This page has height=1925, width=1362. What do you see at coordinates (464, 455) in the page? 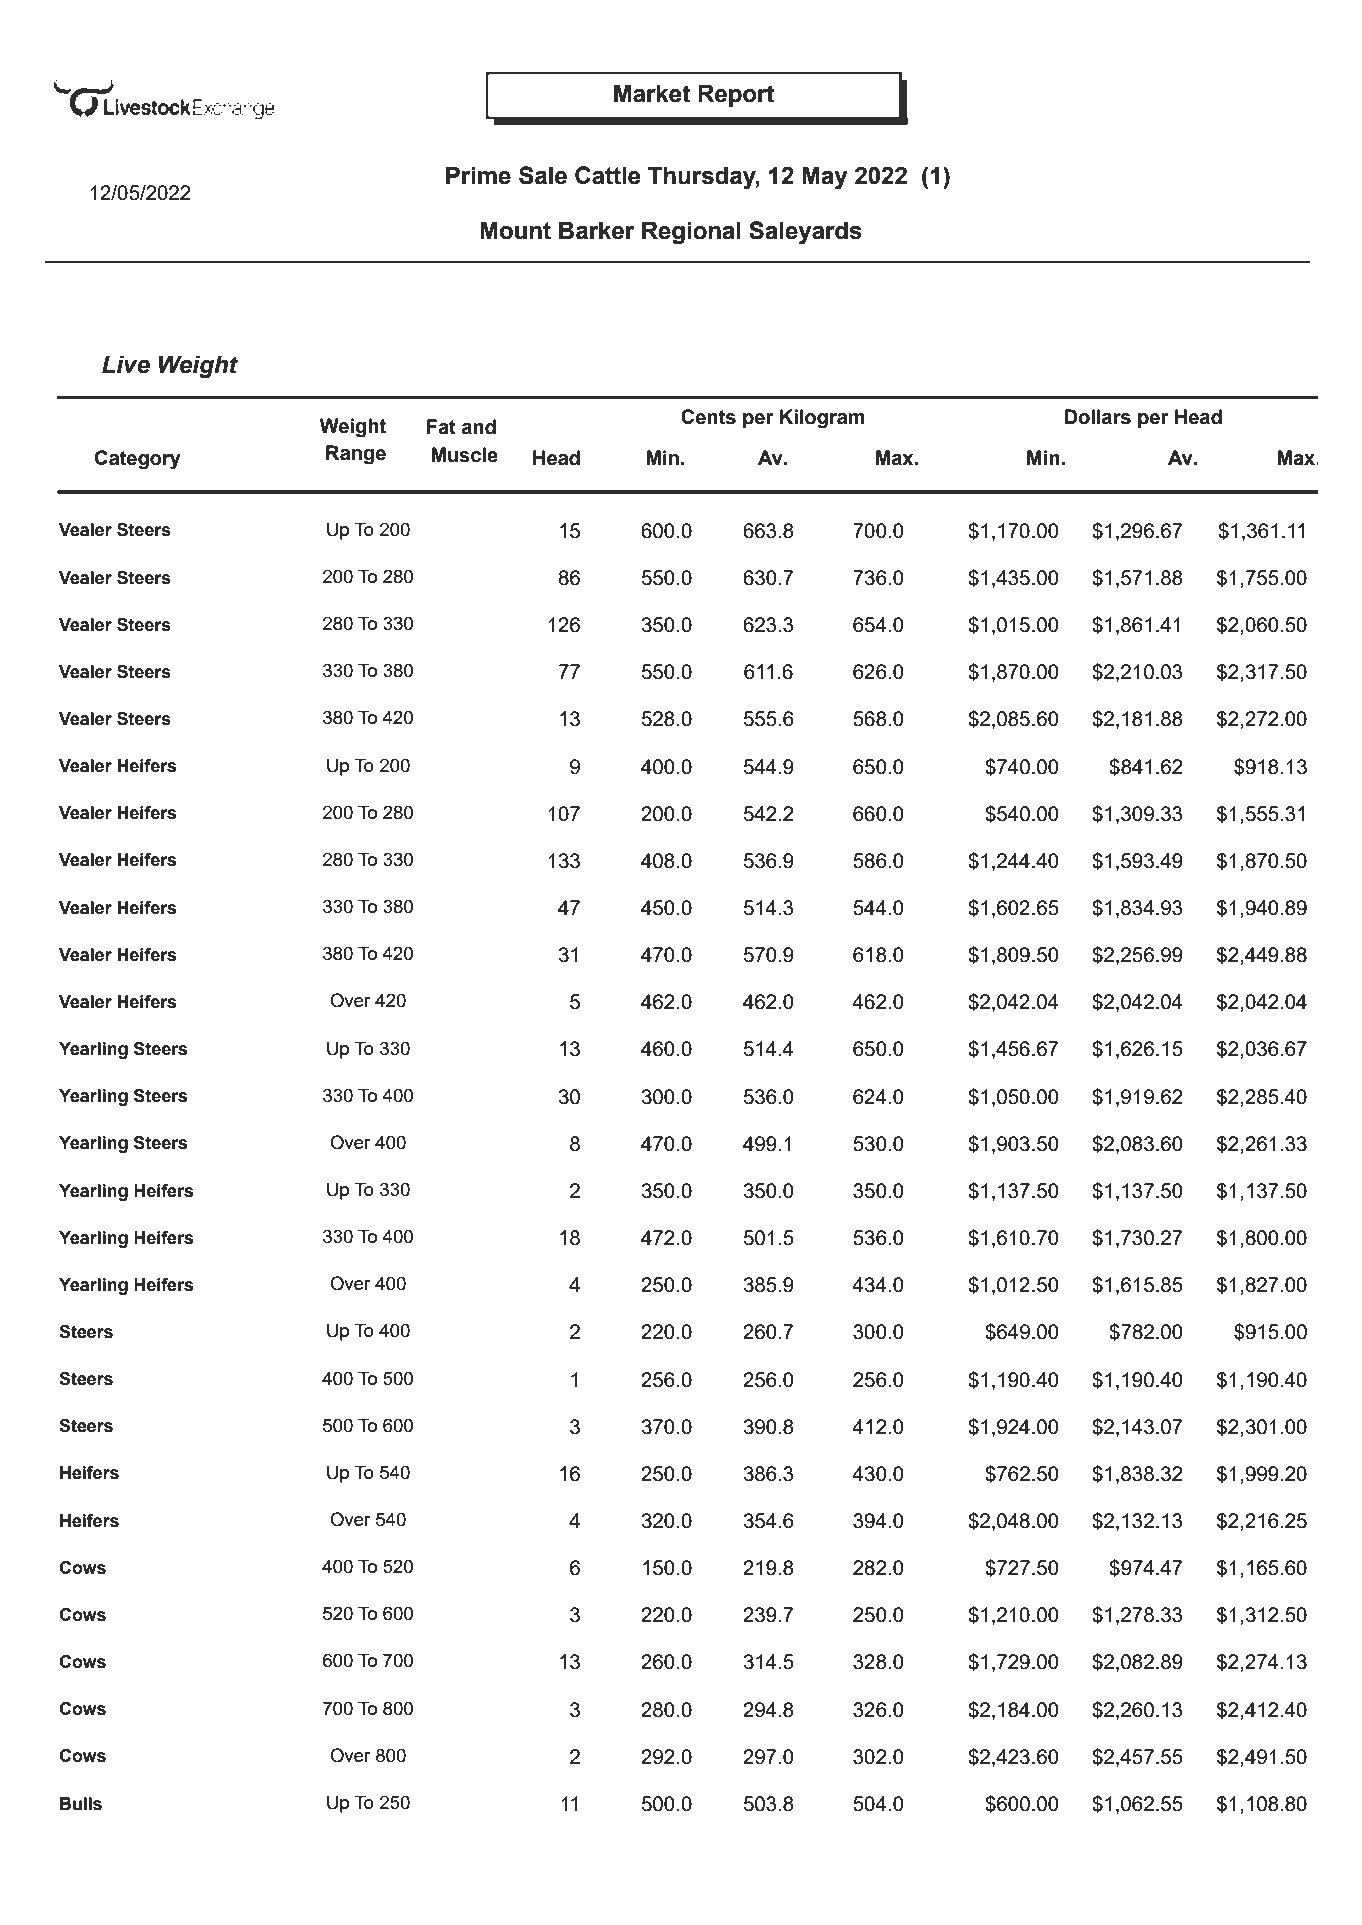
I see `Muscle` at bounding box center [464, 455].
